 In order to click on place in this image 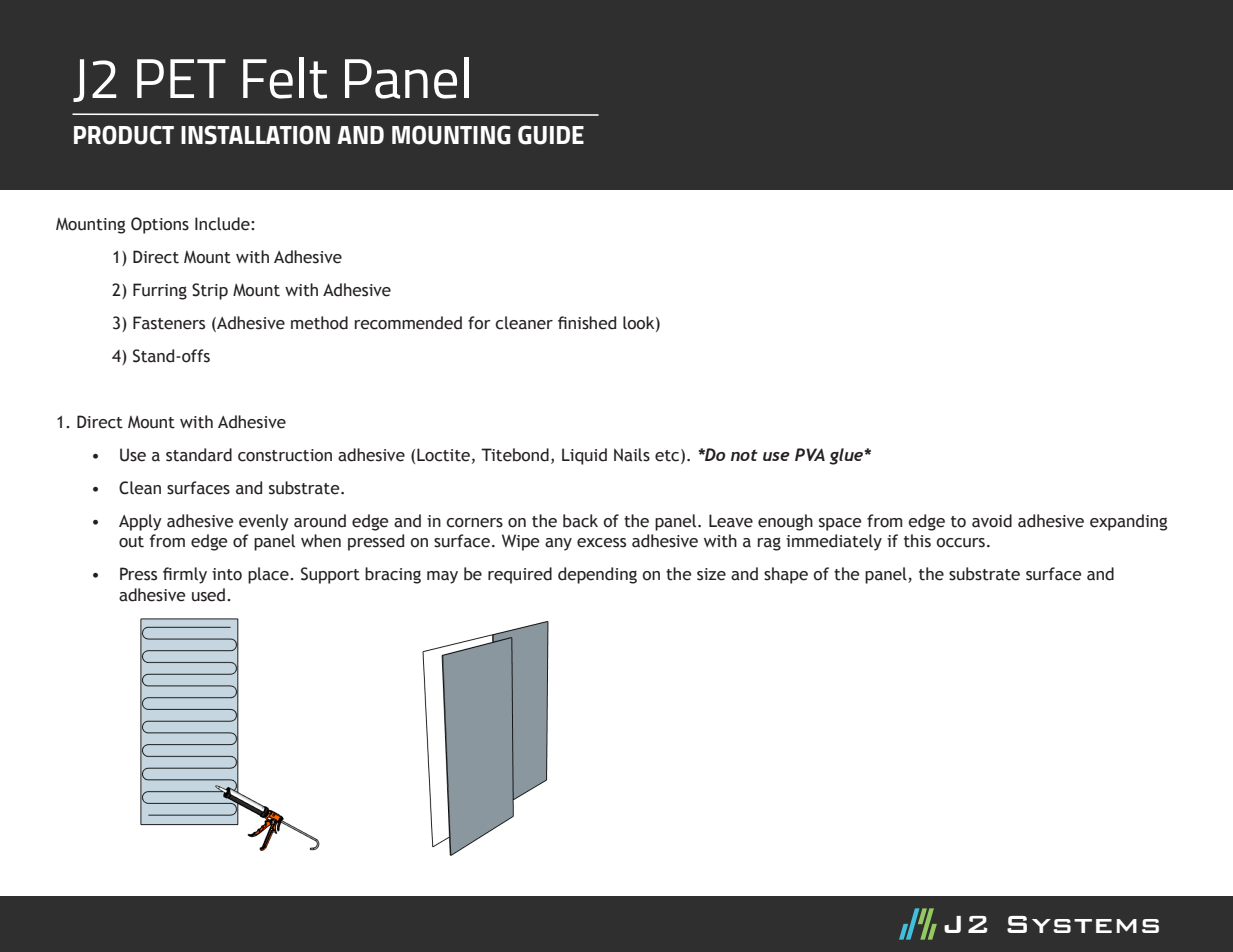, I will do `click(269, 575)`.
